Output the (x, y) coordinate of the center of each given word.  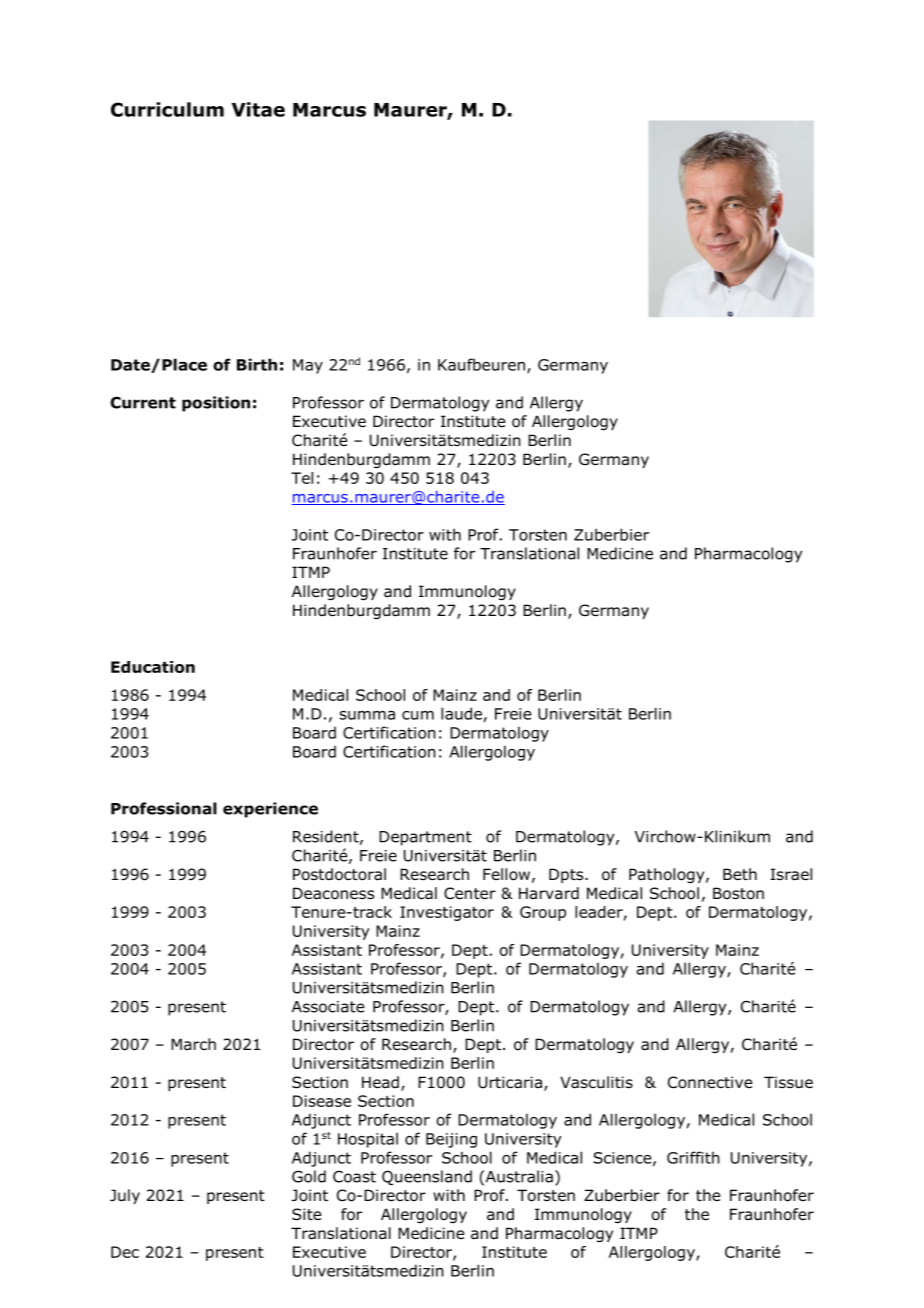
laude (461, 713)
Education (153, 667)
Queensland (427, 1178)
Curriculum (167, 109)
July (125, 1196)
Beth (740, 874)
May (308, 366)
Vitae (258, 109)
